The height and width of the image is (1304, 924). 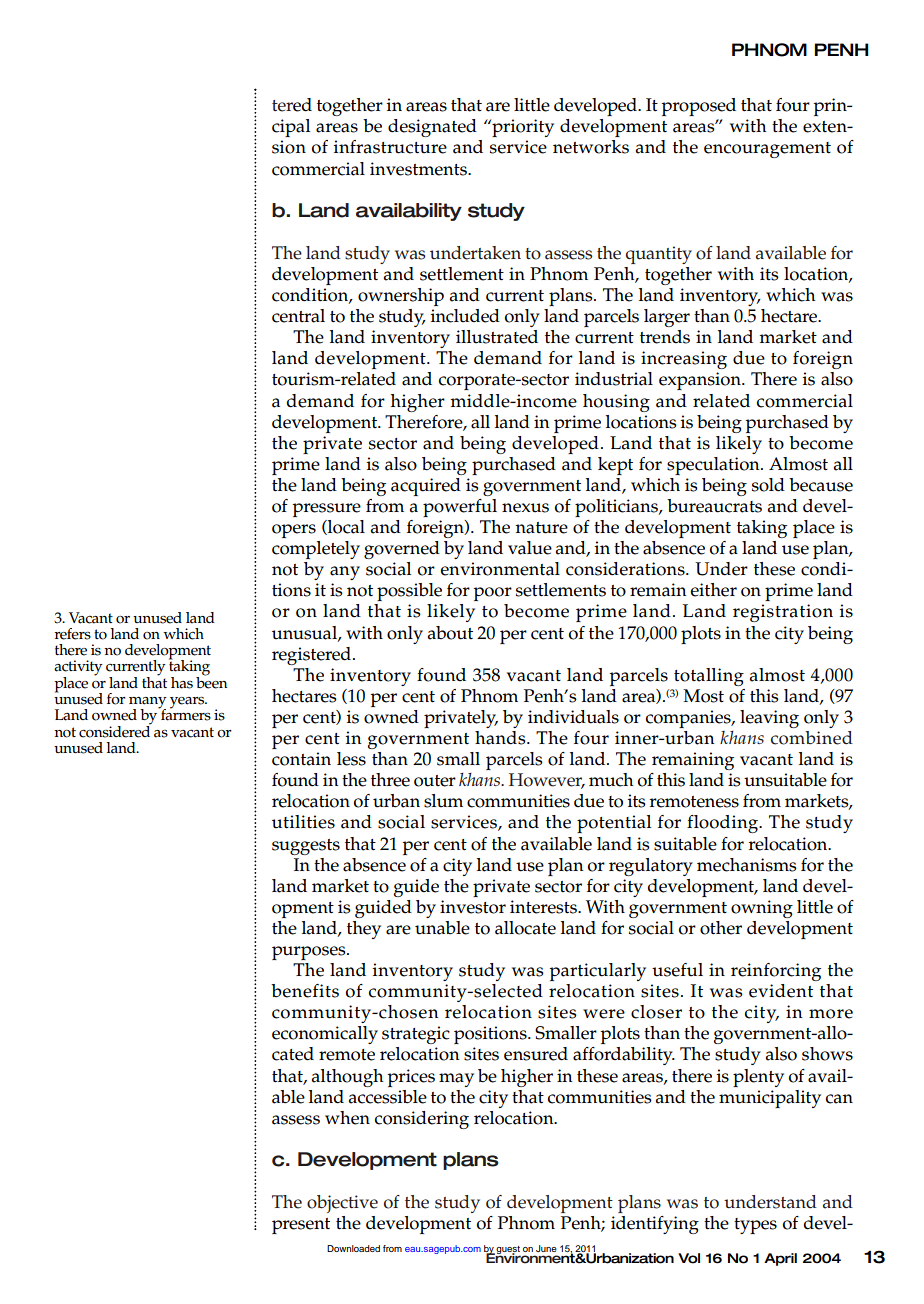 What do you see at coordinates (148, 704) in the image?
I see `many` at bounding box center [148, 704].
